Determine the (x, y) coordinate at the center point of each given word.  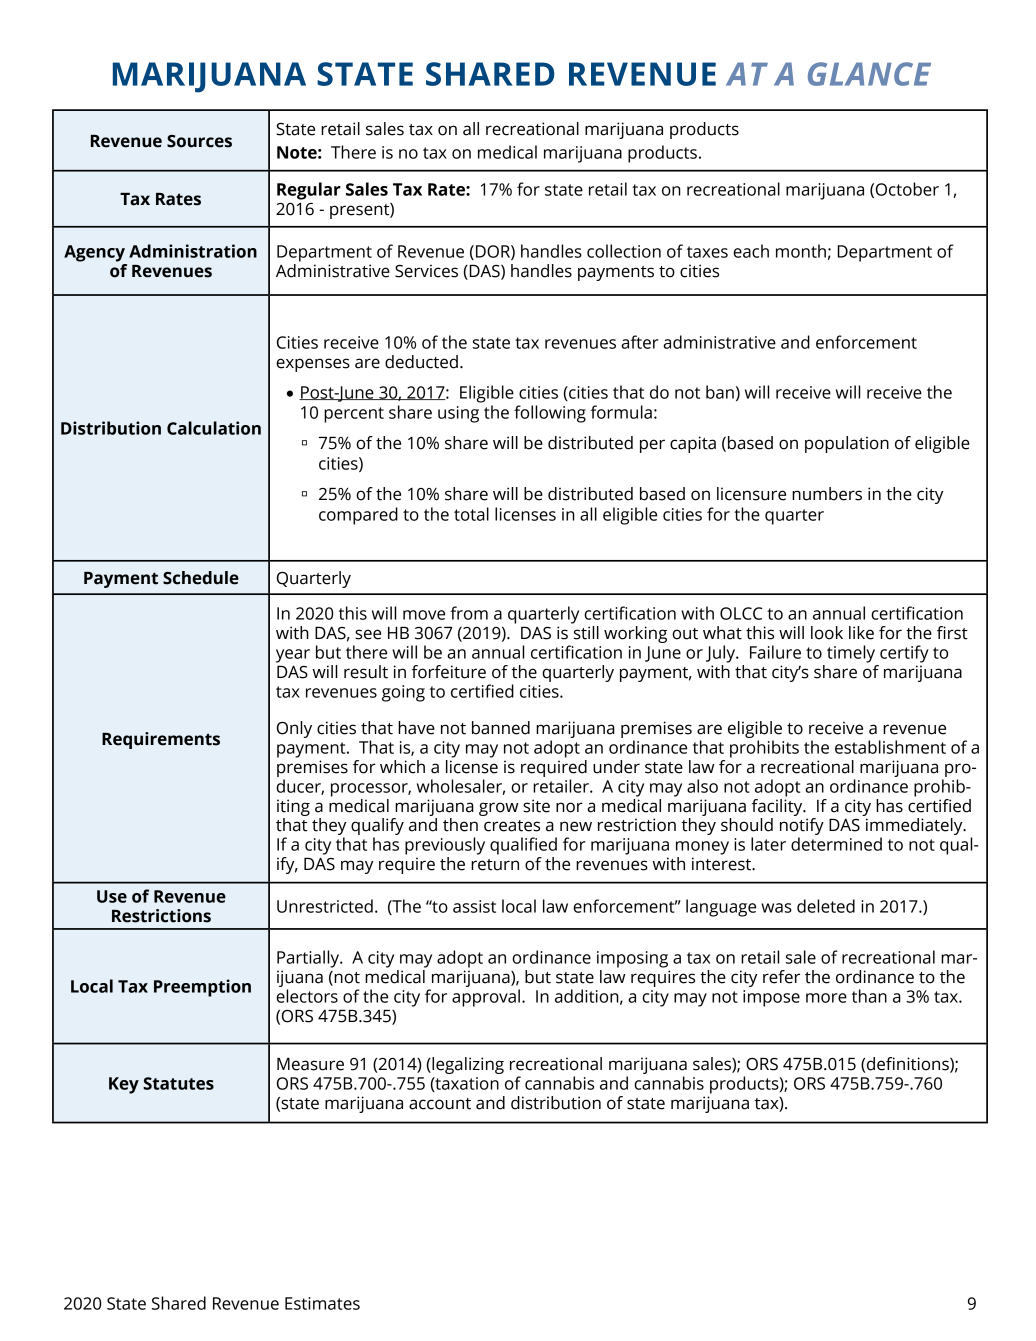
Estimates (322, 1303)
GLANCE (869, 74)
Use (112, 896)
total (471, 514)
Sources (199, 141)
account (440, 1104)
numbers (827, 494)
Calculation (214, 428)
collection (624, 251)
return (495, 865)
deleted (826, 906)
